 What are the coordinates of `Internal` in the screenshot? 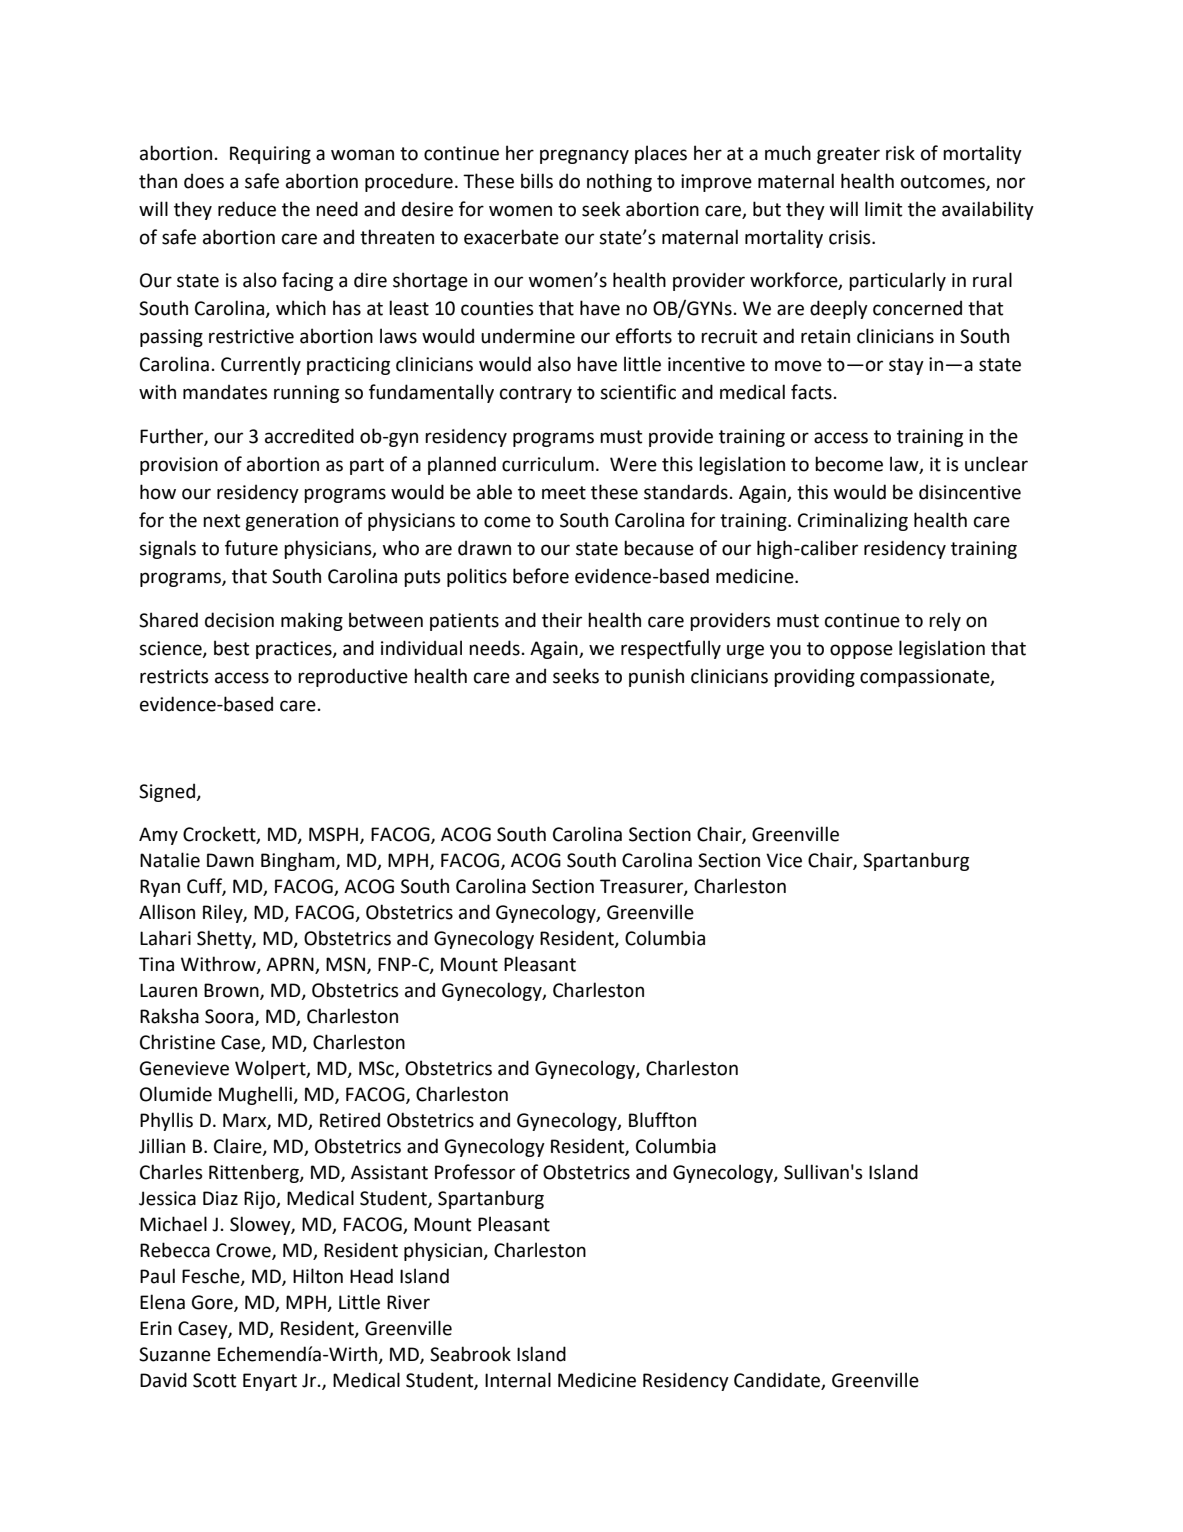 It's located at (518, 1380).
